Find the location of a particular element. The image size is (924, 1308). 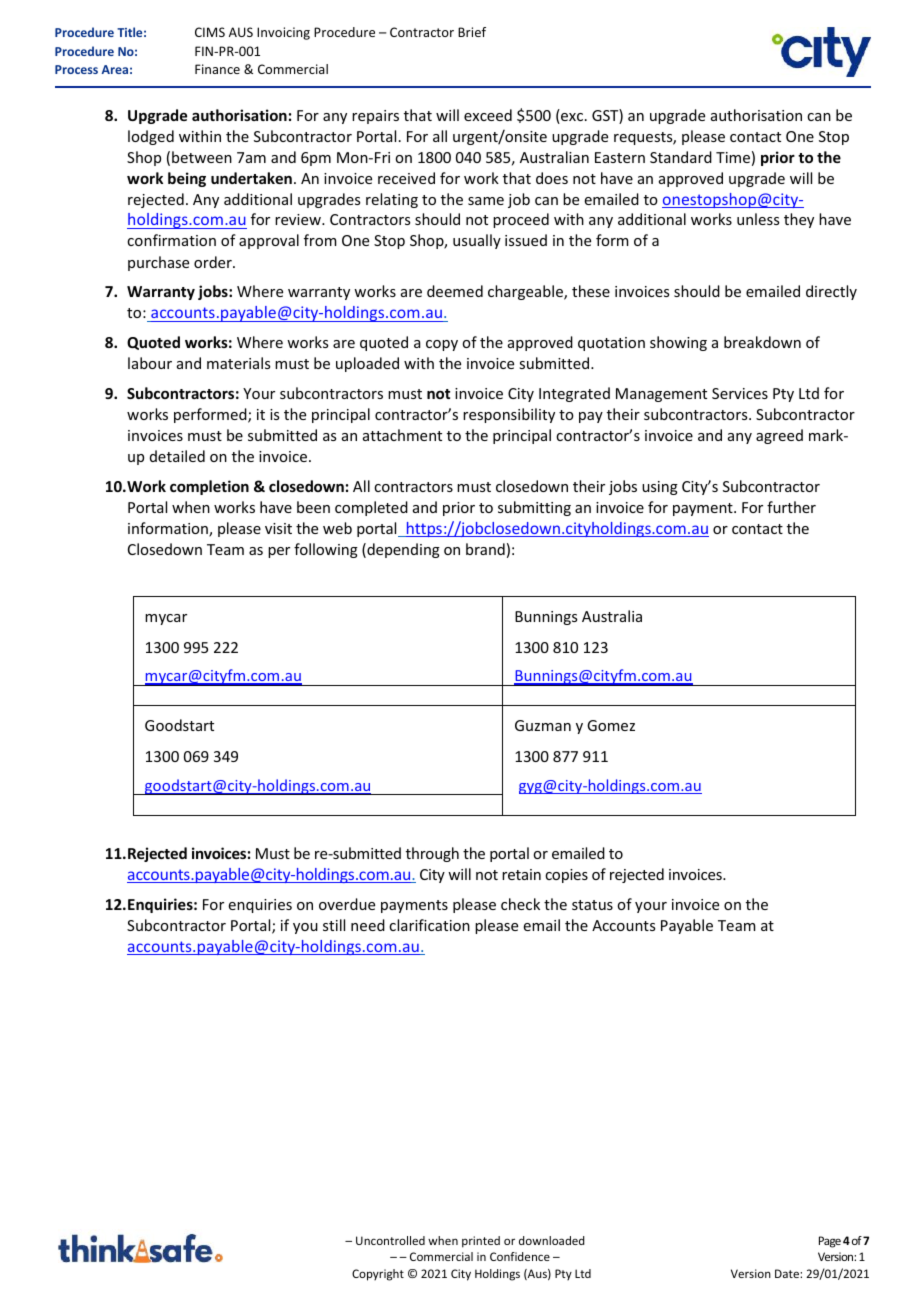

deemed is located at coordinates (455, 291).
